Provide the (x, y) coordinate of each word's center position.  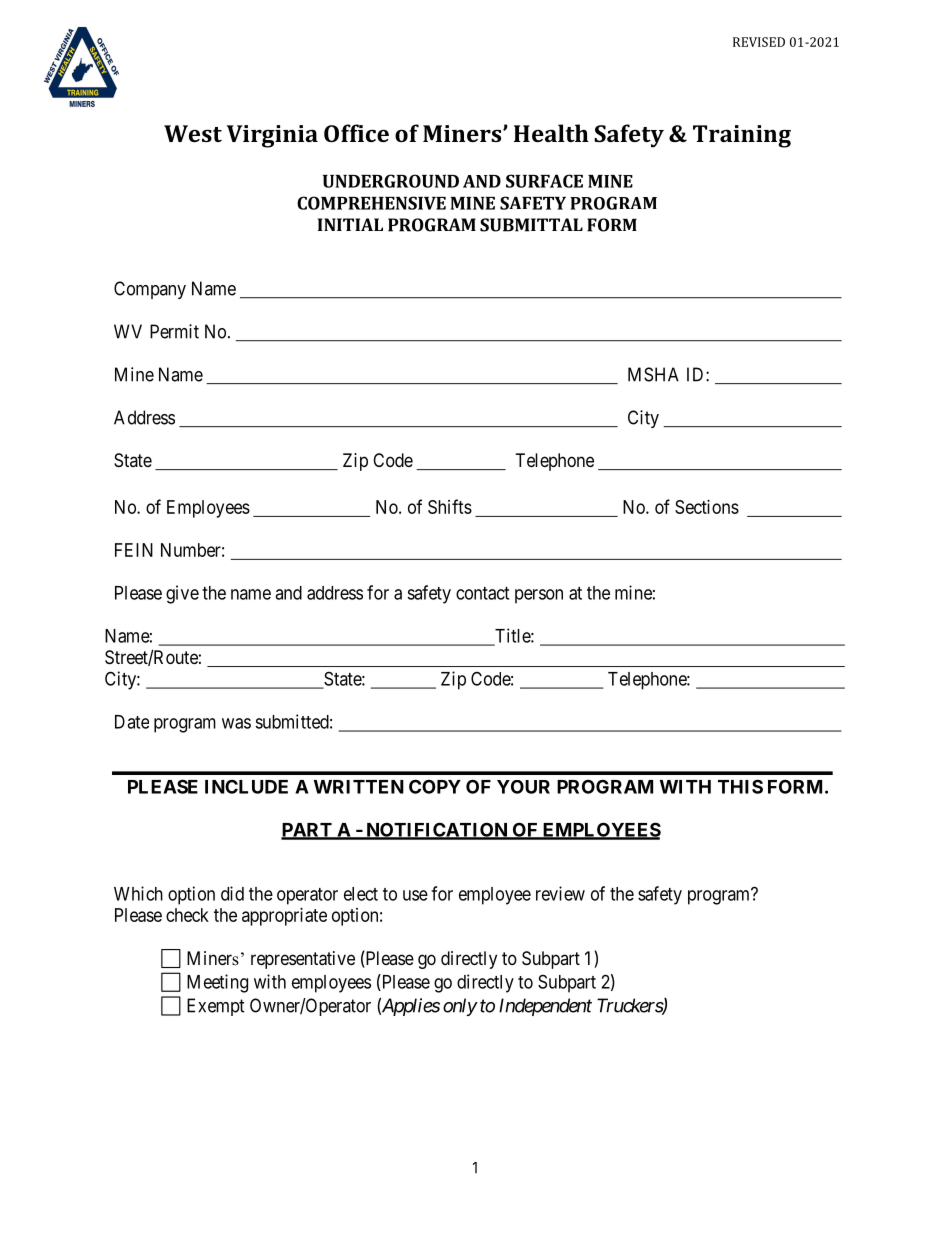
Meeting (217, 983)
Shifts (450, 506)
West (193, 133)
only (460, 1007)
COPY (435, 786)
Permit (174, 331)
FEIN (134, 550)
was (236, 723)
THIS (740, 786)
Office (356, 133)
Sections (707, 507)
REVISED (759, 42)
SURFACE (544, 181)
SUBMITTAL (531, 225)
